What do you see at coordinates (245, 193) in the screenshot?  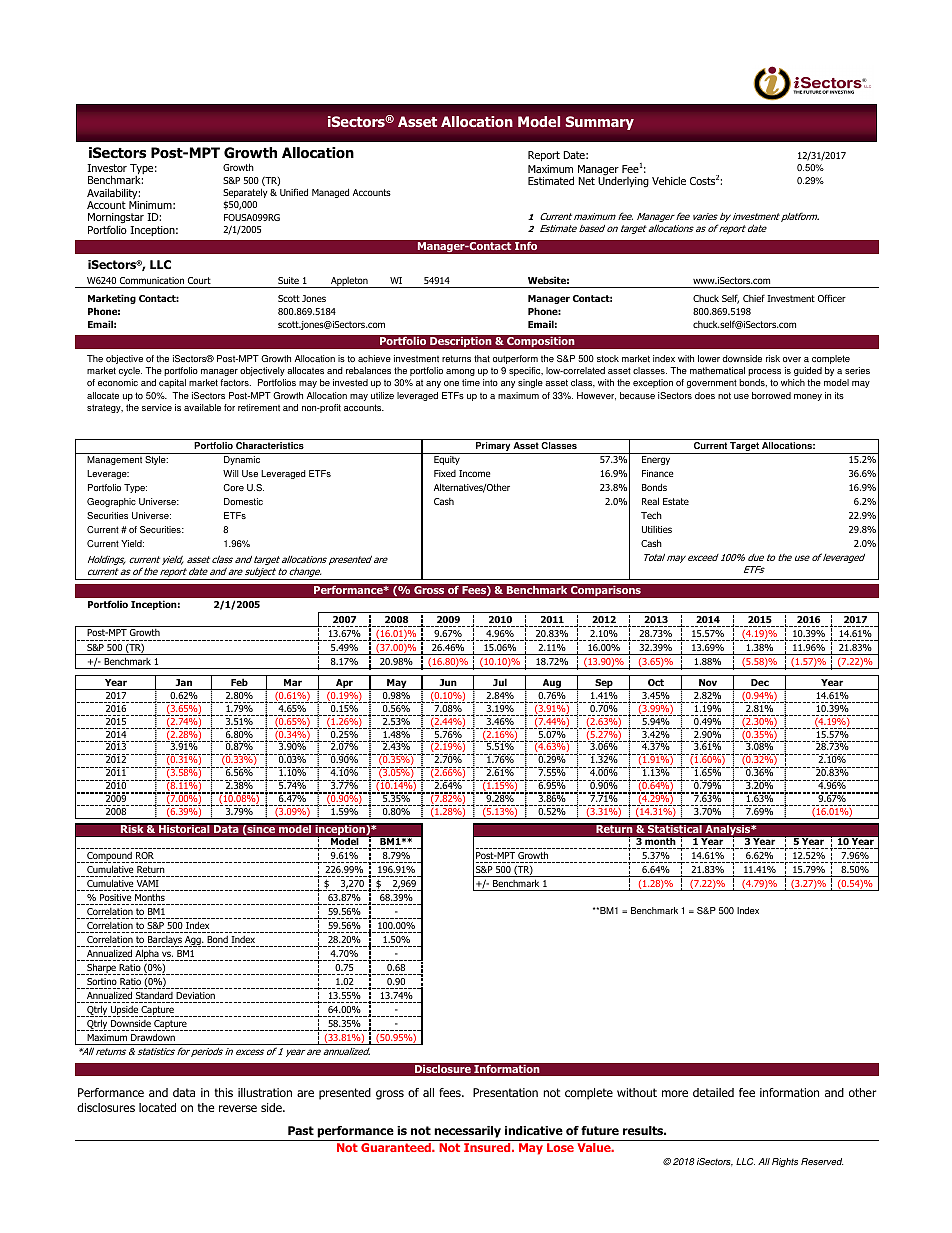 I see `Separately` at bounding box center [245, 193].
